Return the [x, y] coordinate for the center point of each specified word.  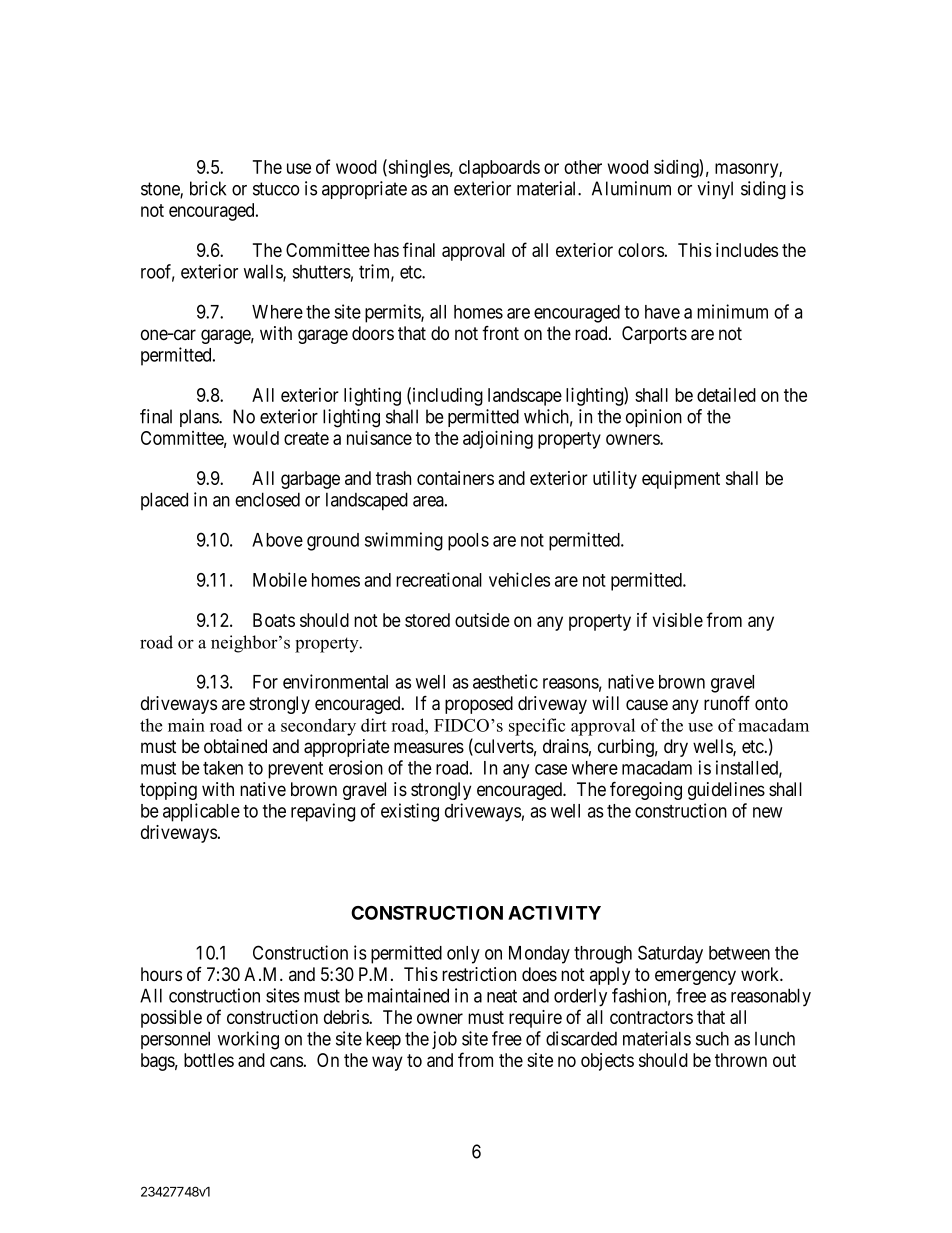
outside [482, 620]
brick [208, 188]
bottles [209, 1060]
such [712, 1039]
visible [678, 620]
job [444, 1040]
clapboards [499, 169]
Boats [274, 620]
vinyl [715, 190]
